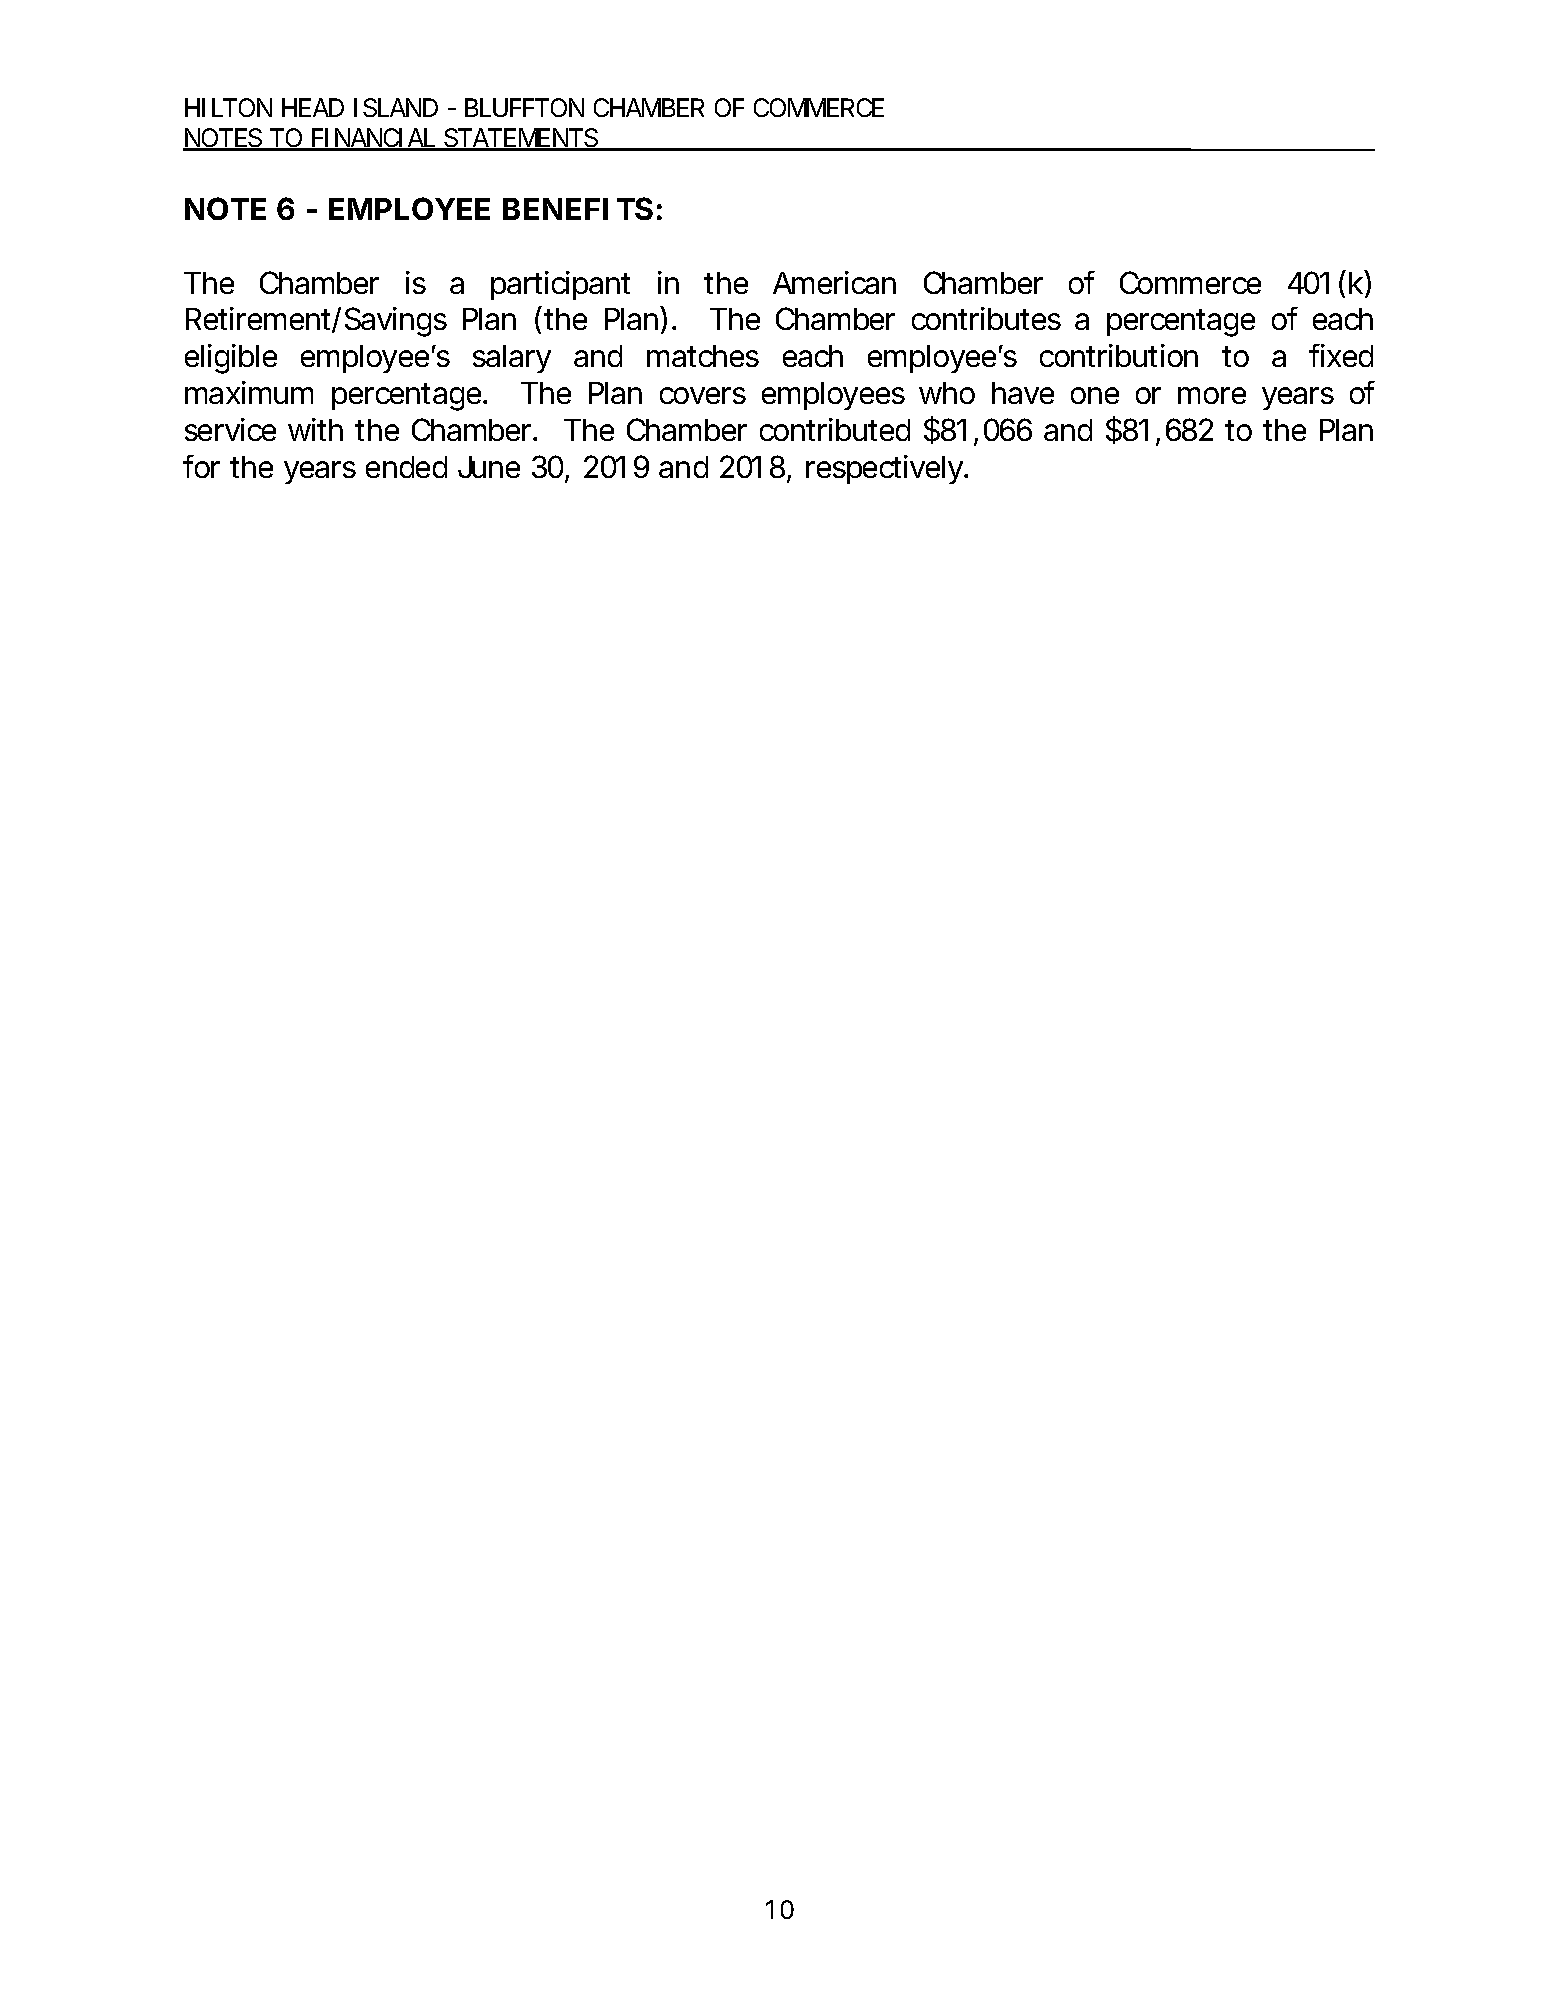 The height and width of the image is (2016, 1558). I want to click on HEAD, so click(313, 107).
